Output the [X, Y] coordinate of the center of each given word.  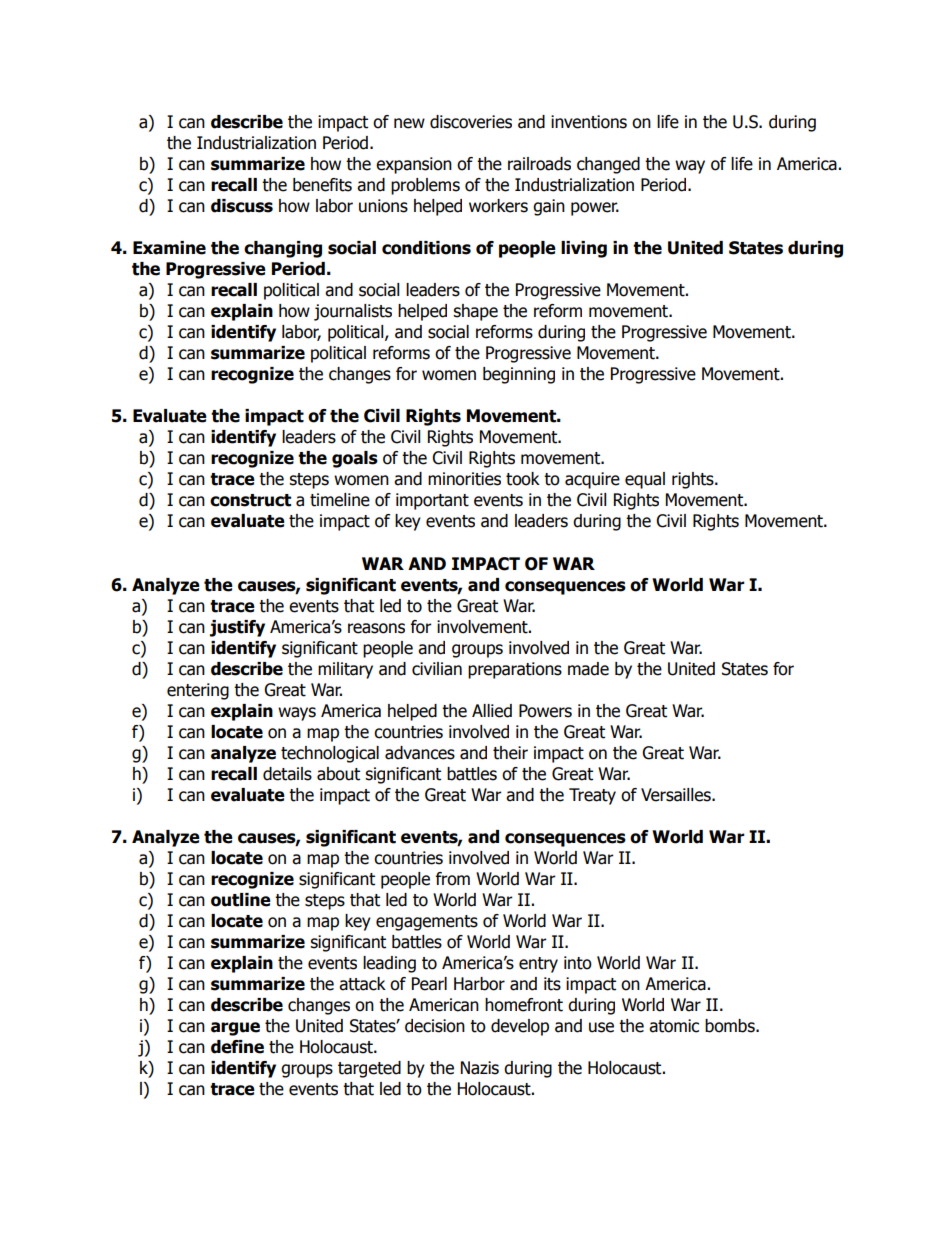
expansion [414, 165]
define [237, 1047]
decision [435, 1026]
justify [237, 628]
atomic [674, 1026]
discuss [242, 206]
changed [608, 165]
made [588, 669]
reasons [376, 628]
